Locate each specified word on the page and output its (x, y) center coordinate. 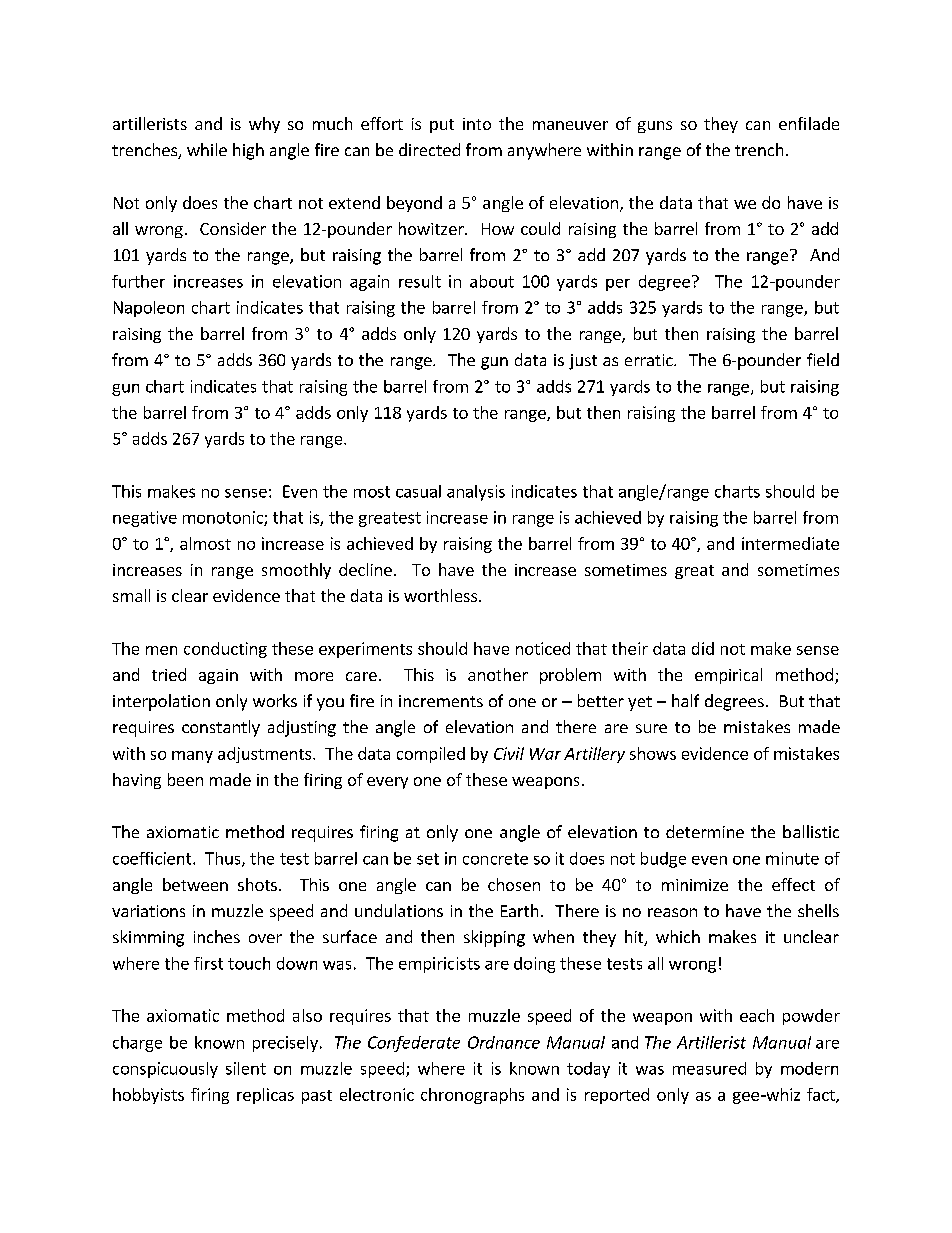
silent (246, 1068)
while (207, 149)
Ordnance (504, 1042)
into (477, 124)
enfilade (809, 123)
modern (809, 1068)
